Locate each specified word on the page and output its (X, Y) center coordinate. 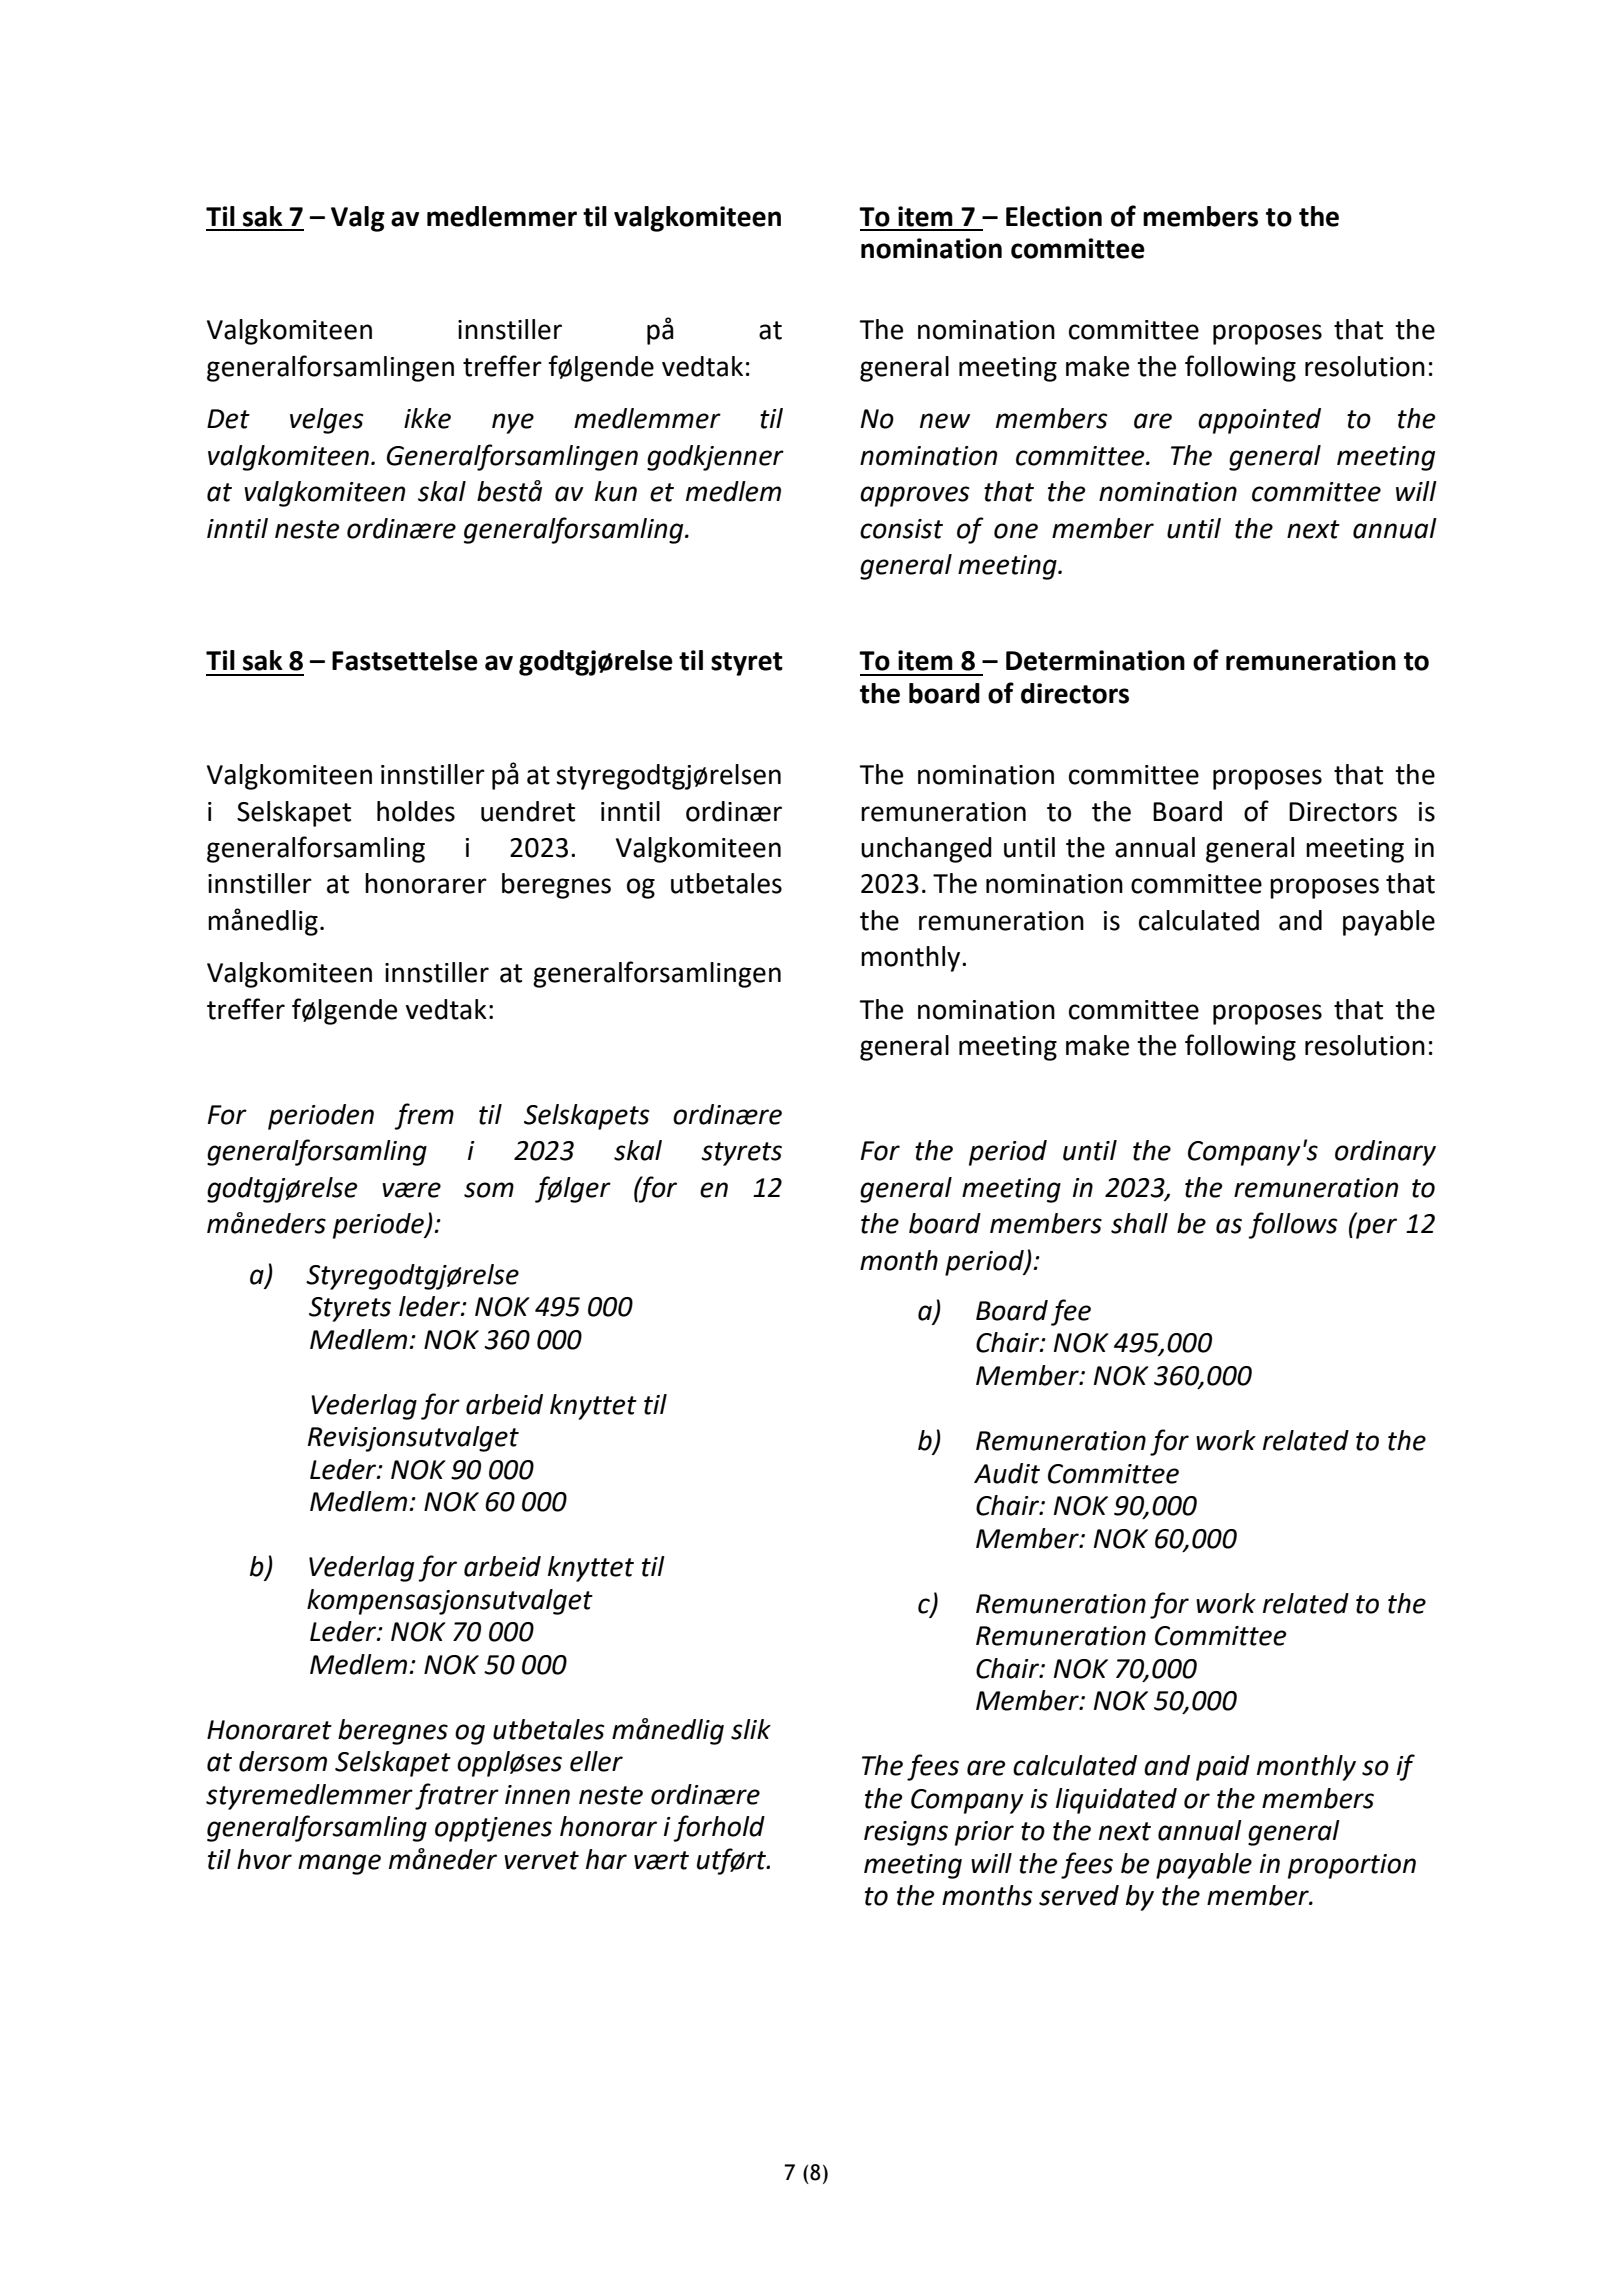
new (945, 421)
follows (1293, 1225)
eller (596, 1761)
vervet (541, 1860)
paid (1223, 1768)
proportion (1352, 1866)
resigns (906, 1833)
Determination (1095, 660)
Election (1054, 216)
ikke (427, 418)
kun (616, 491)
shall (1139, 1223)
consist (901, 529)
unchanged (926, 850)
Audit (1007, 1473)
